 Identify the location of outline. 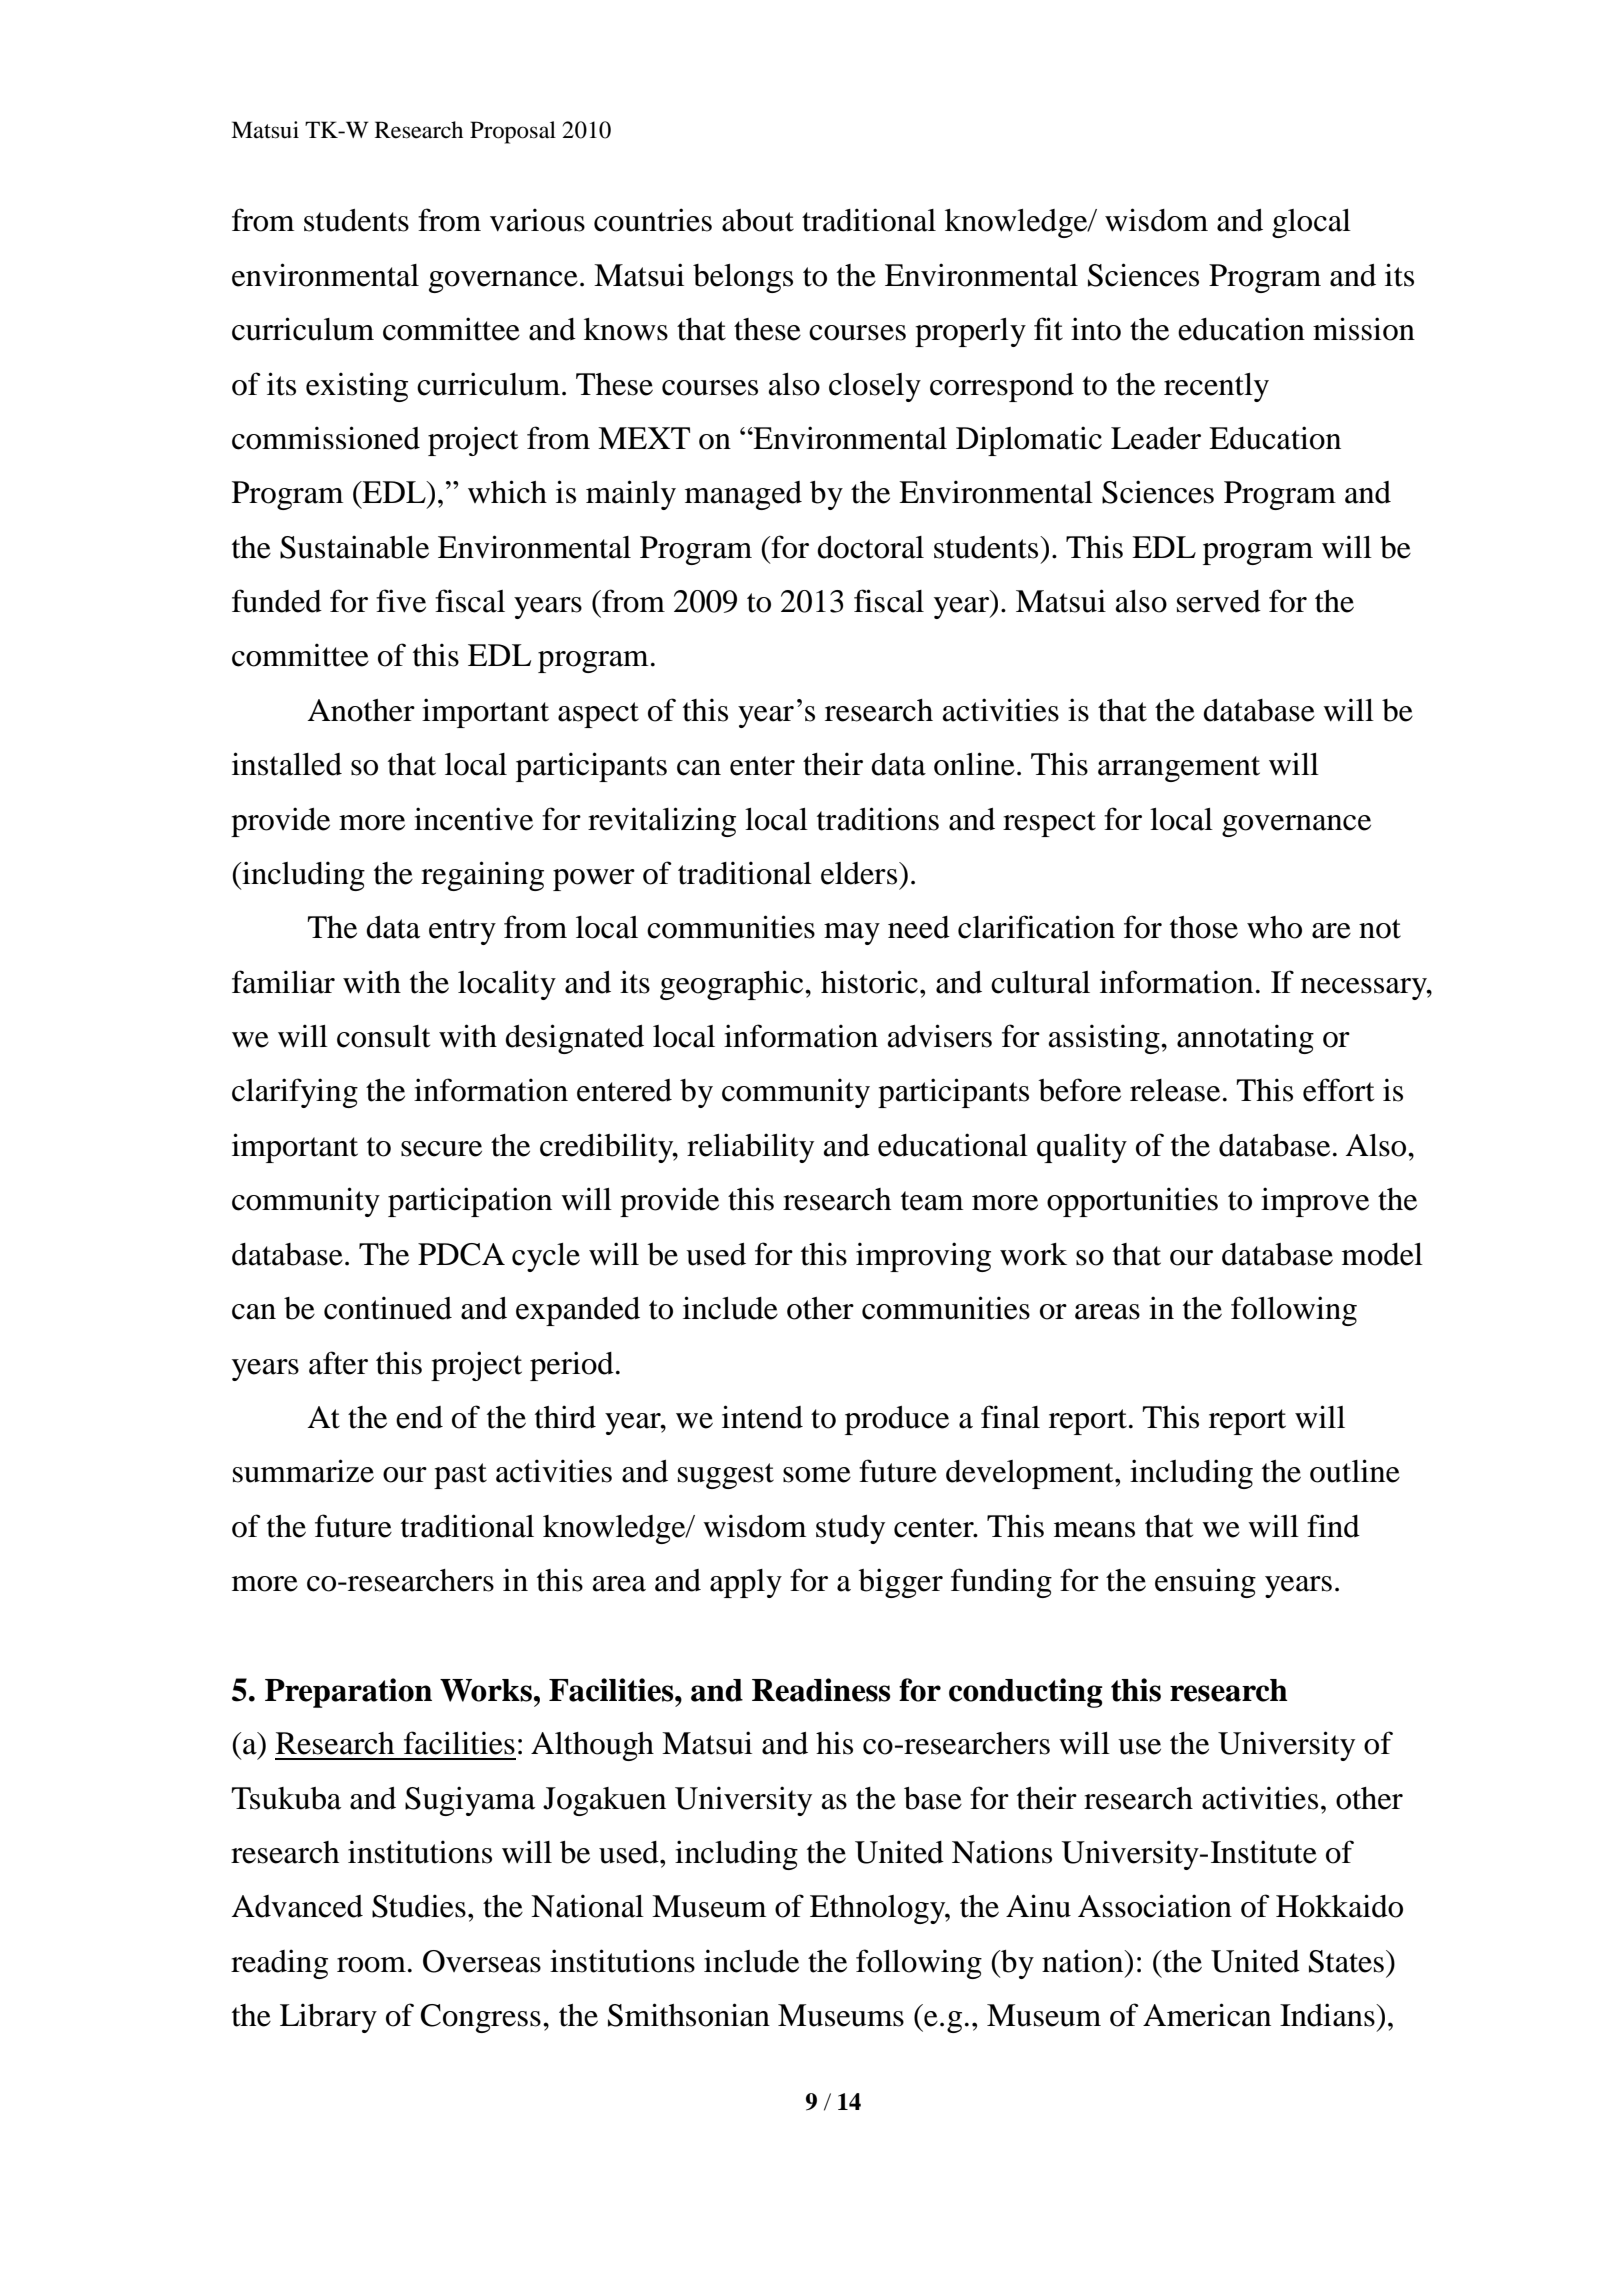
(1355, 1471).
